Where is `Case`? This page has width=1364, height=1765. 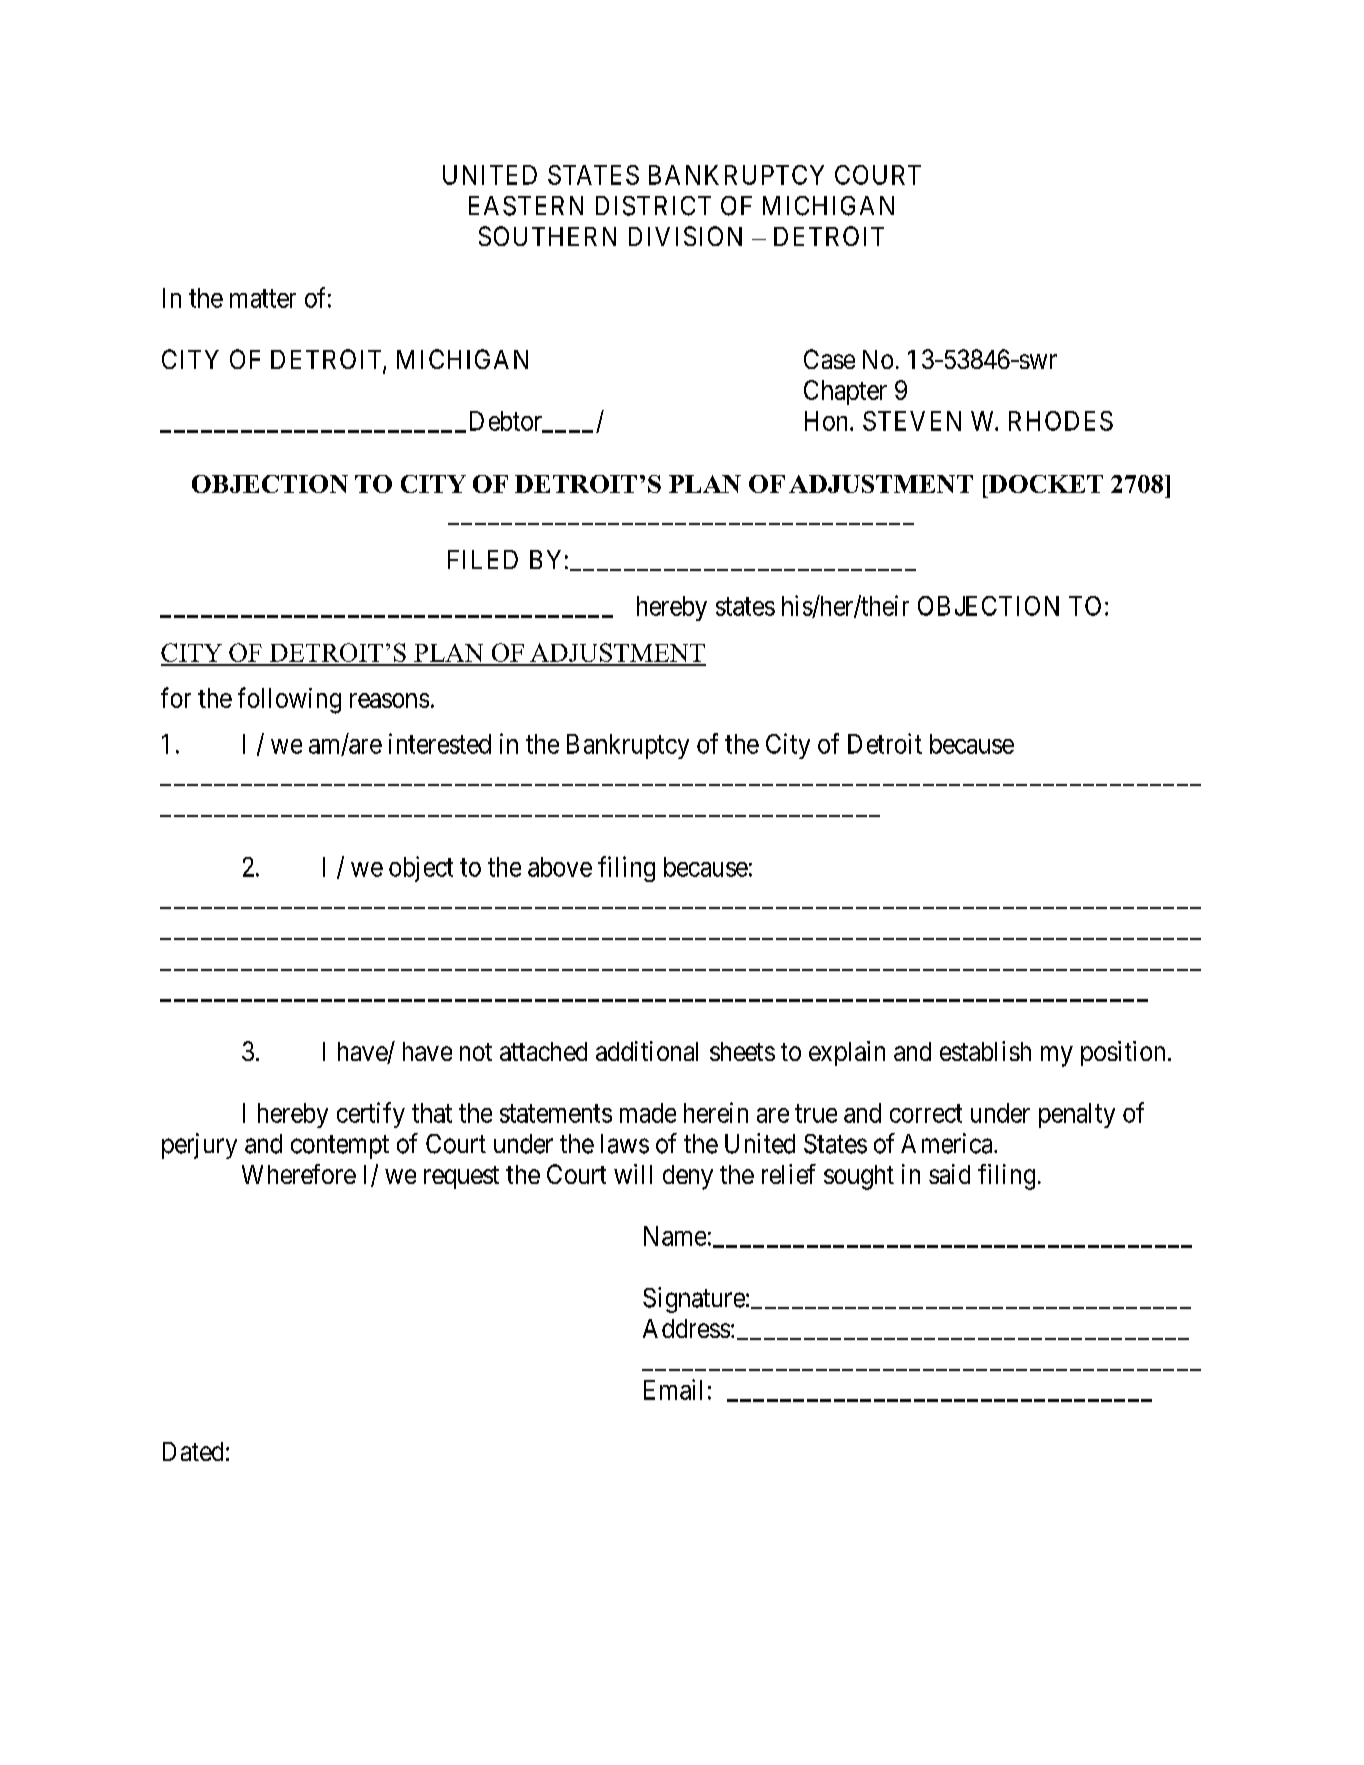
Case is located at coordinates (829, 359).
